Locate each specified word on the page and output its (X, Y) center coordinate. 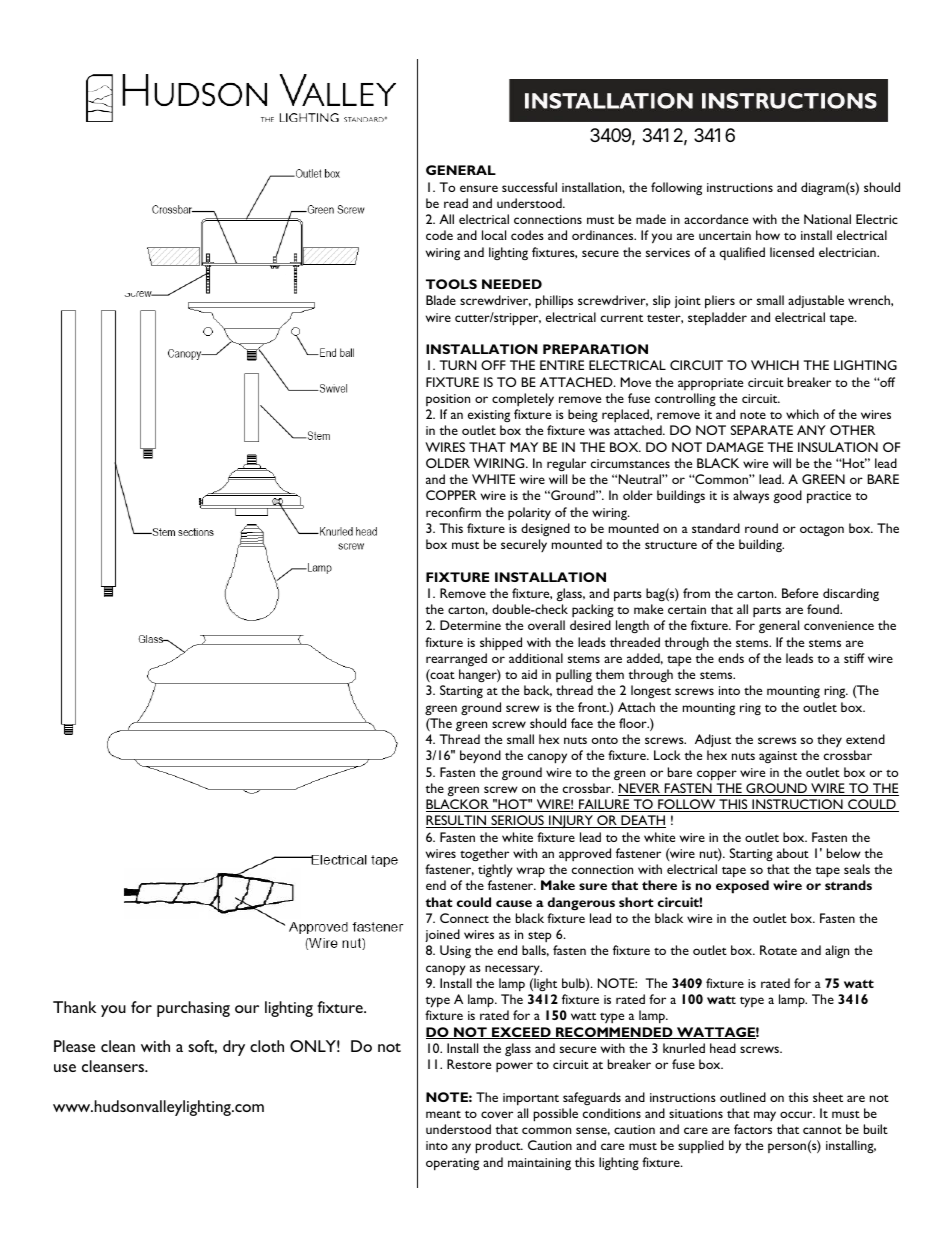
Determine (470, 625)
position (448, 400)
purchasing (193, 1009)
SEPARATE (762, 430)
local (494, 235)
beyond (480, 756)
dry (234, 1048)
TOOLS (451, 284)
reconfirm (453, 512)
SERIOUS (517, 821)
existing (489, 416)
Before (800, 593)
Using (455, 951)
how (768, 235)
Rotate (778, 950)
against (778, 757)
